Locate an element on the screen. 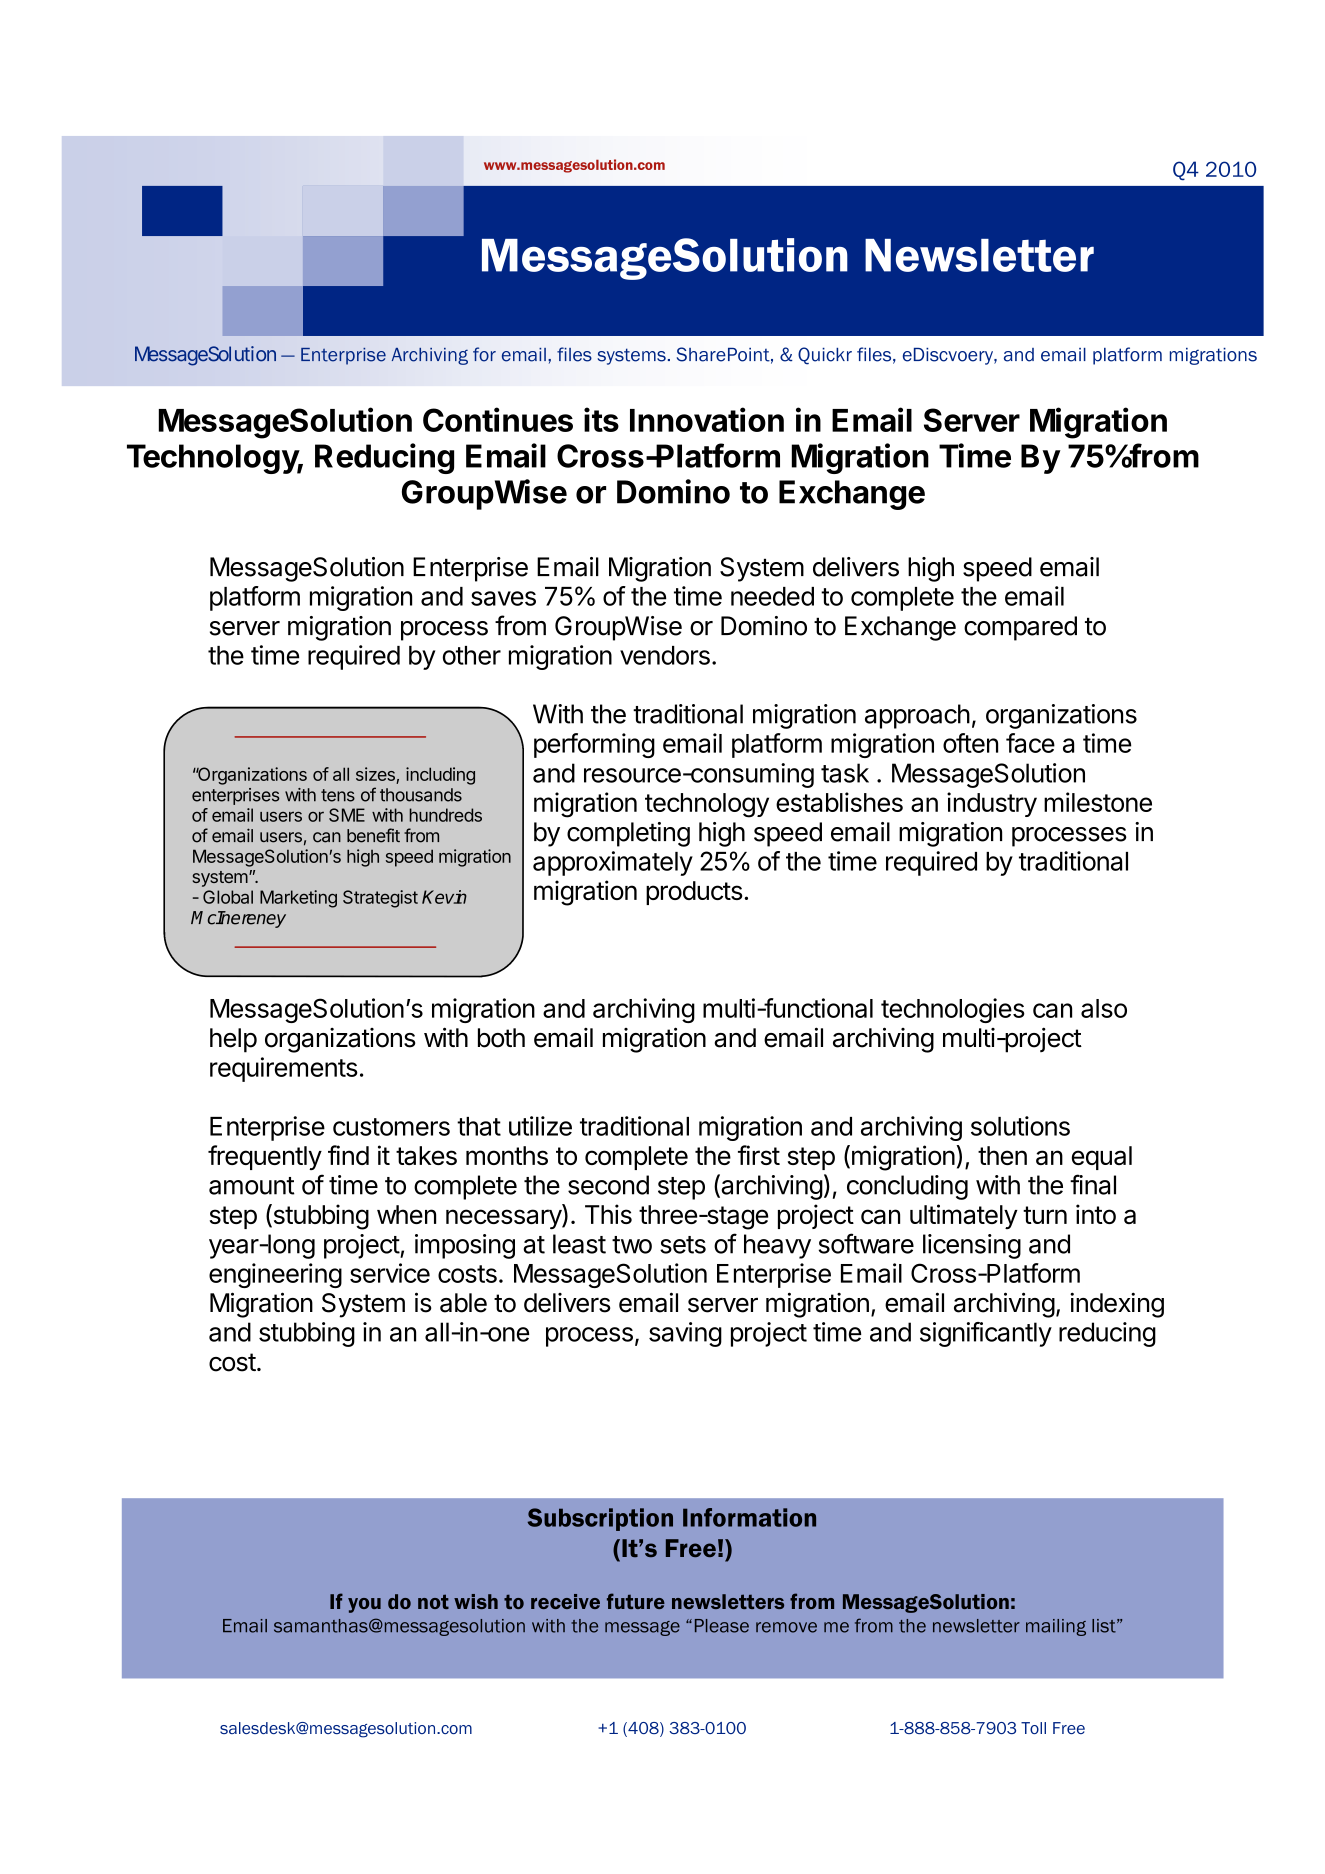 The height and width of the screenshot is (1874, 1325). Innovation is located at coordinates (707, 419).
